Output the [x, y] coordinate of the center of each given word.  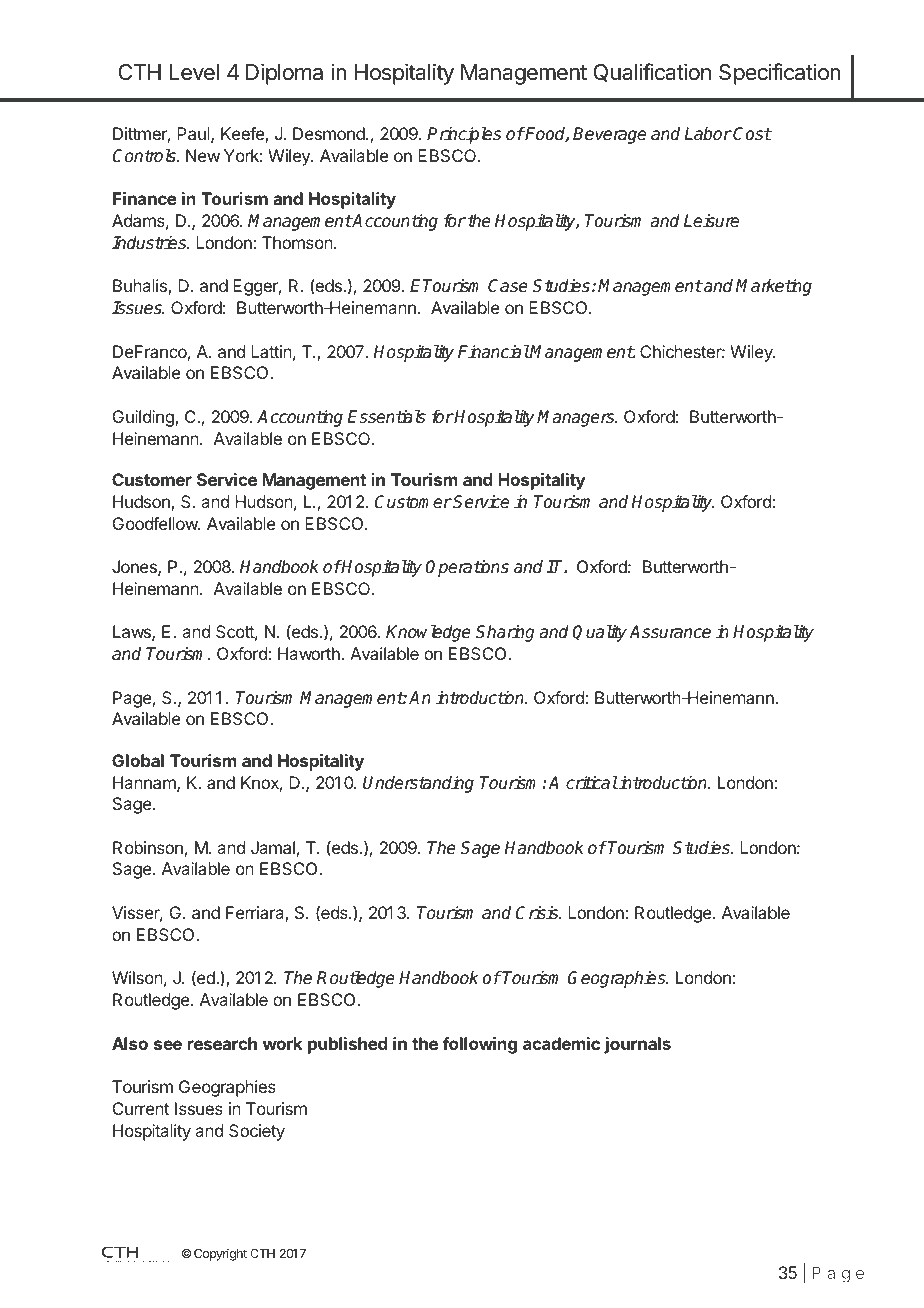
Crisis [538, 913]
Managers [577, 418]
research [222, 1043]
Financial [494, 352]
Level [194, 72]
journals [637, 1045]
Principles [464, 135]
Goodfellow [156, 523]
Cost [752, 134]
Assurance [670, 632]
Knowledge [428, 633]
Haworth [310, 653]
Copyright [220, 1254]
